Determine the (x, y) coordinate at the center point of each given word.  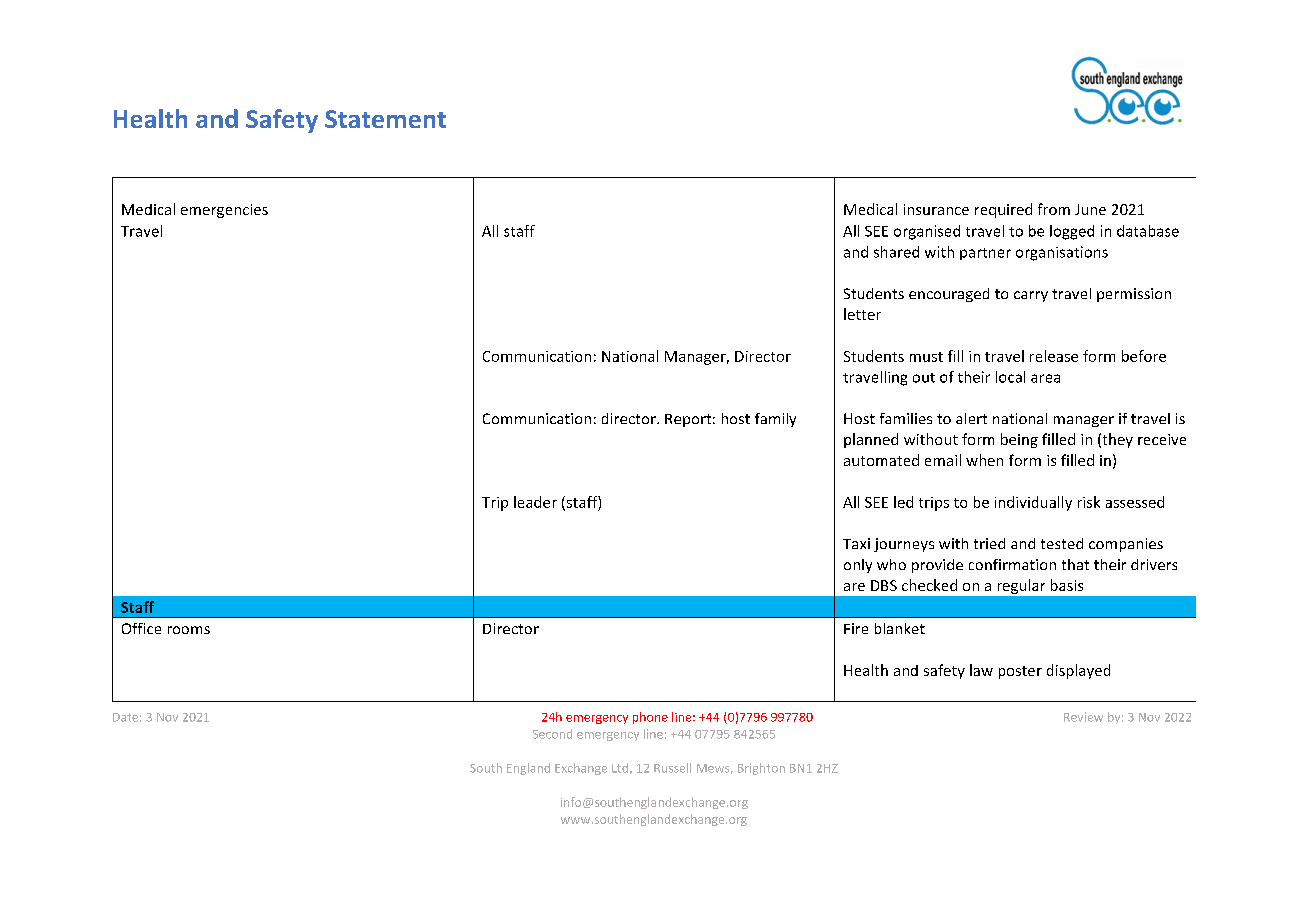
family (775, 420)
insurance (936, 209)
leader (535, 502)
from (1054, 209)
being (1019, 440)
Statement (385, 119)
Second (552, 734)
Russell (672, 768)
